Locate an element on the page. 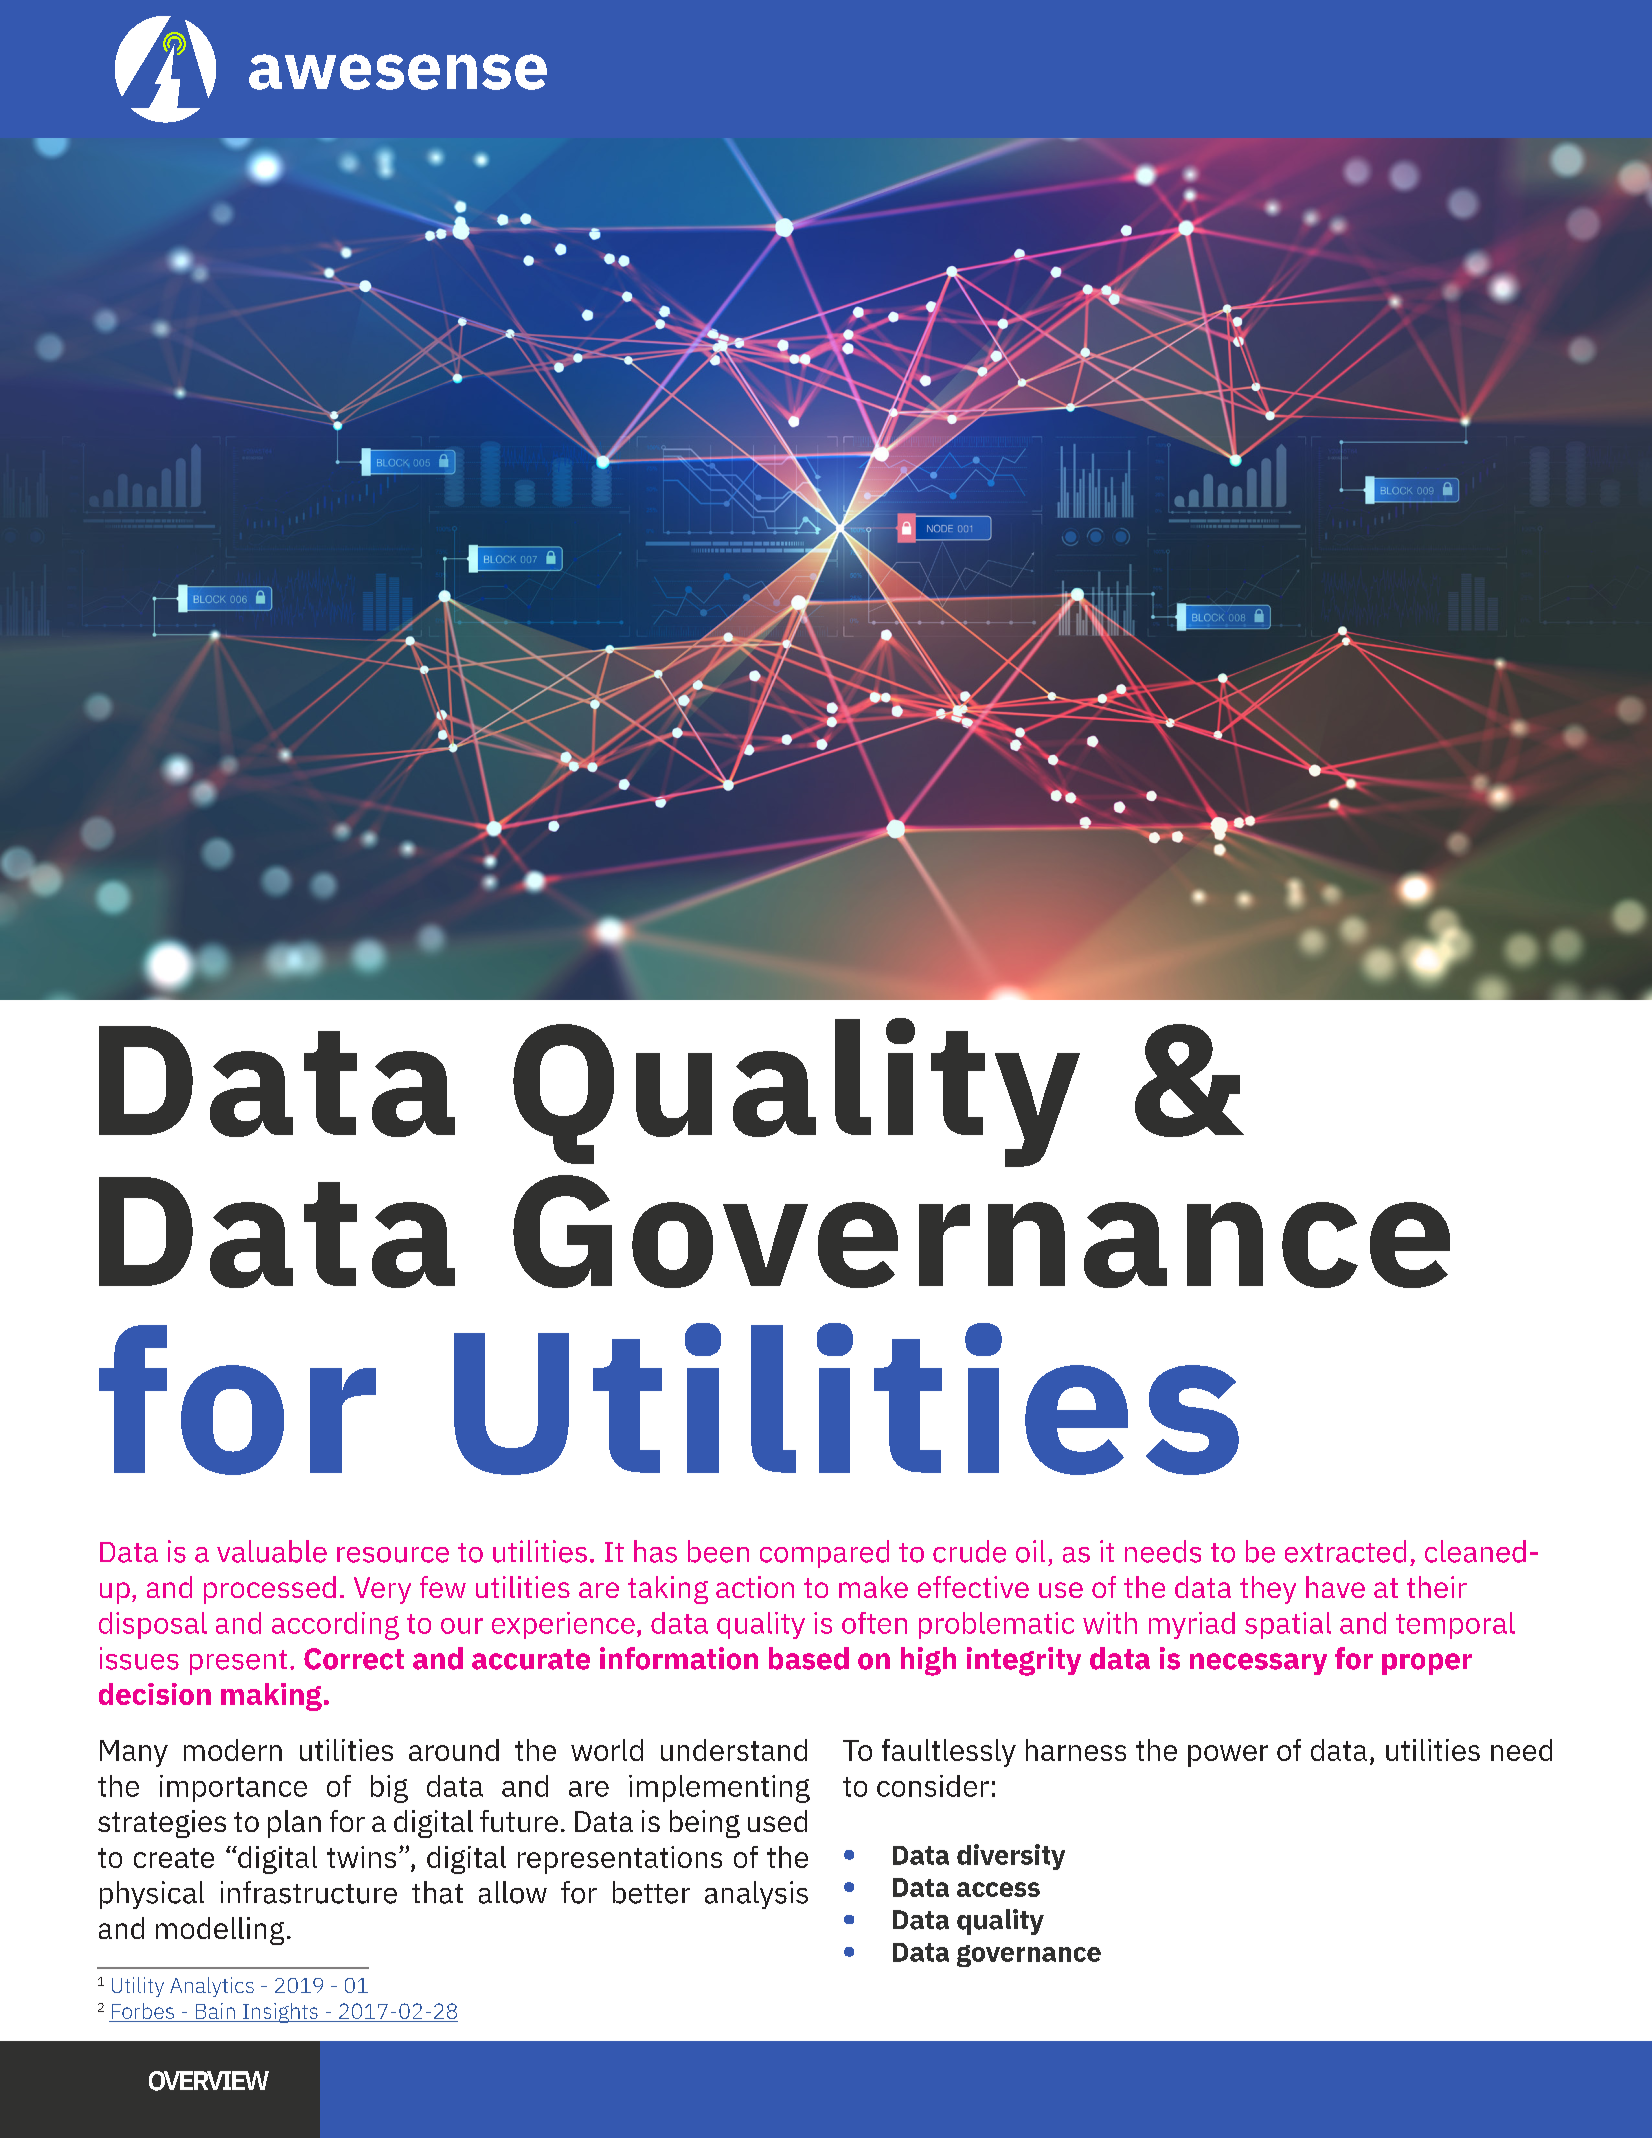 This image has width=1652, height=2138. power is located at coordinates (1228, 1756).
